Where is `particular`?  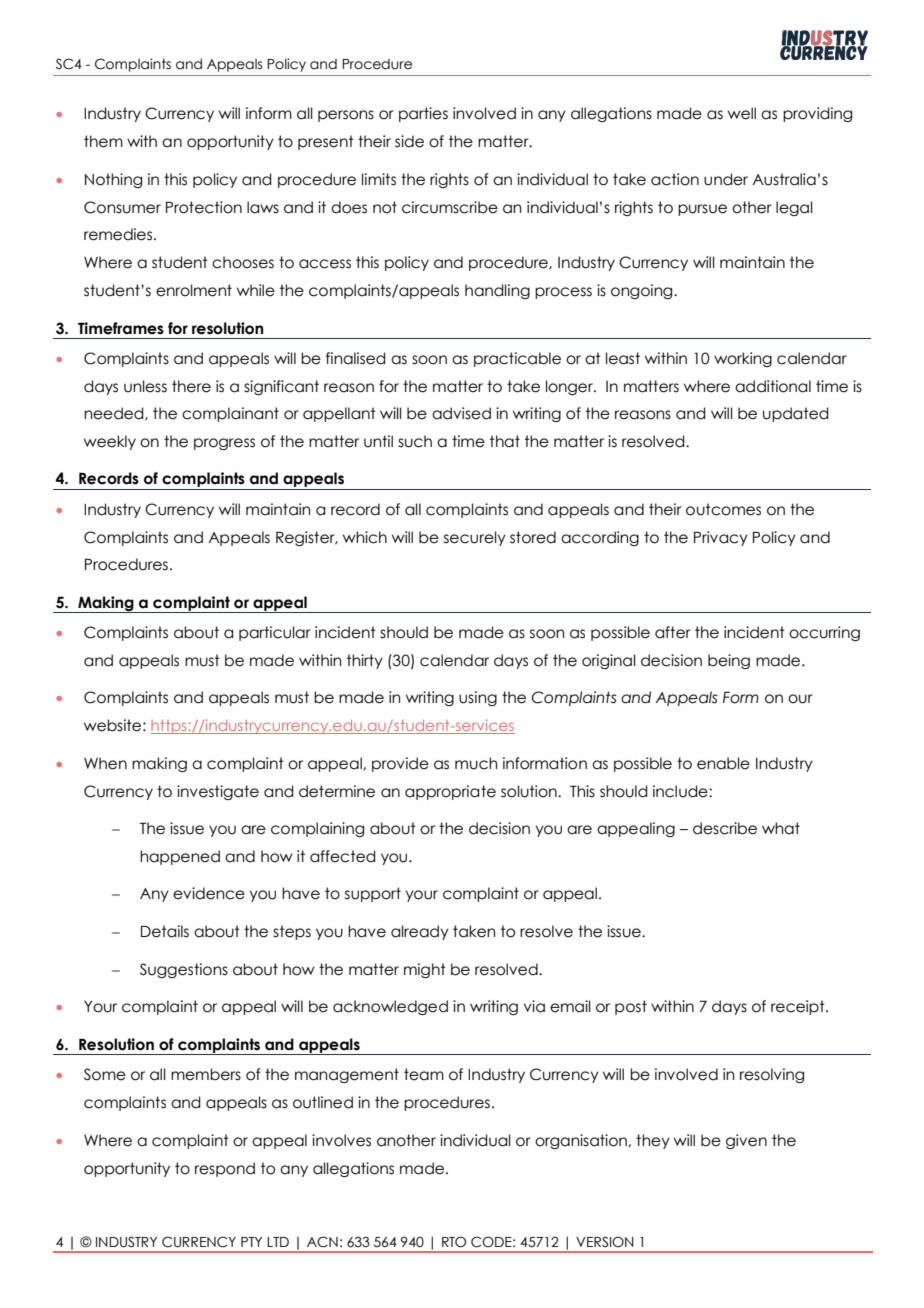
particular is located at coordinates (275, 633).
